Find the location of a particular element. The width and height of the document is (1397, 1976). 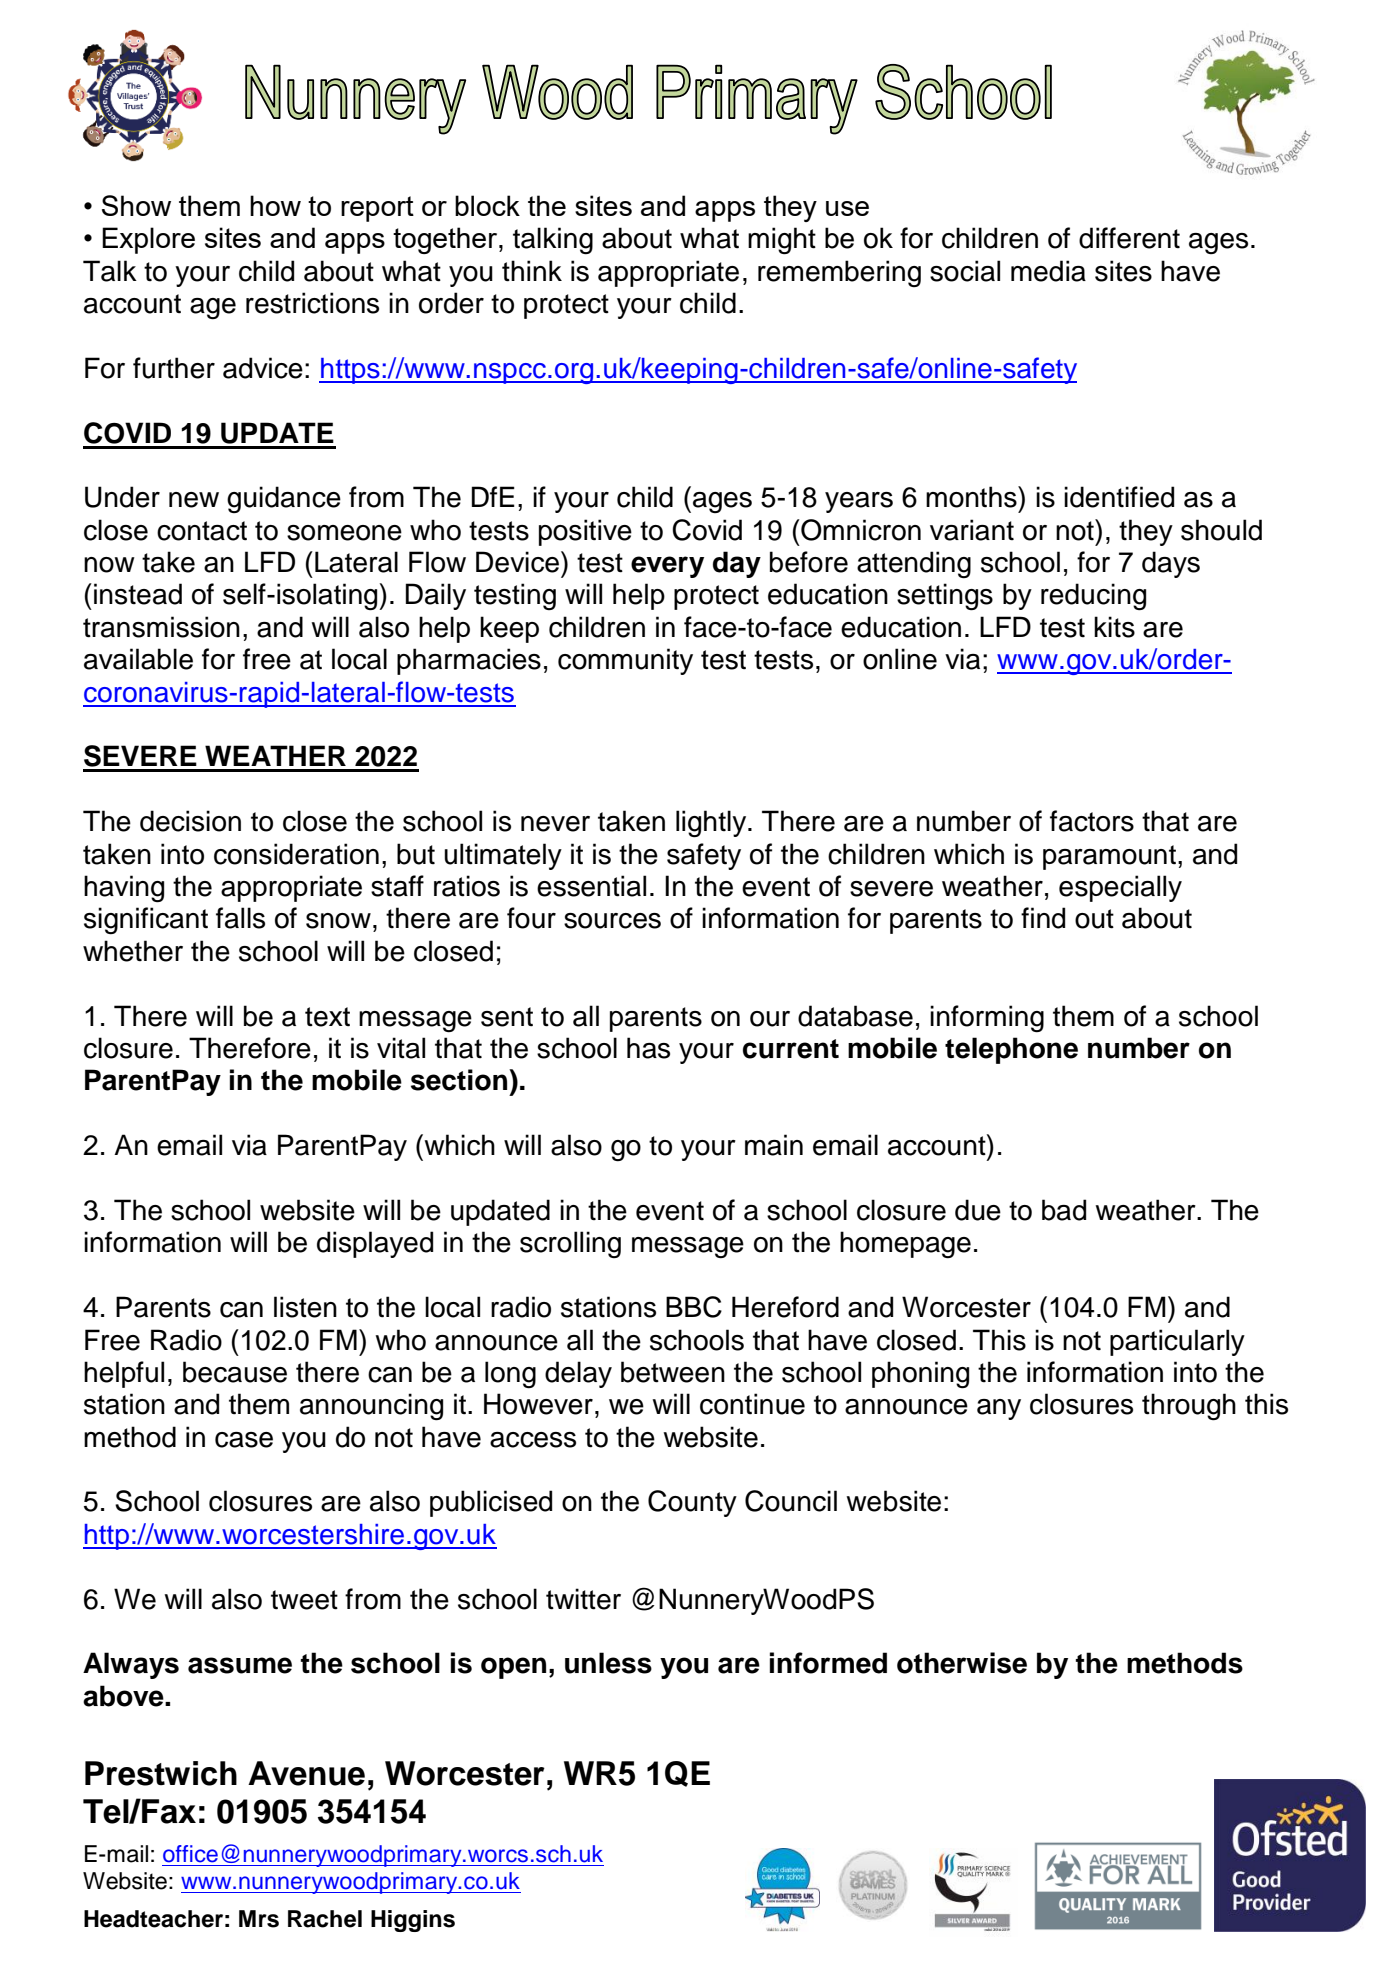

telephone is located at coordinates (1011, 1050).
